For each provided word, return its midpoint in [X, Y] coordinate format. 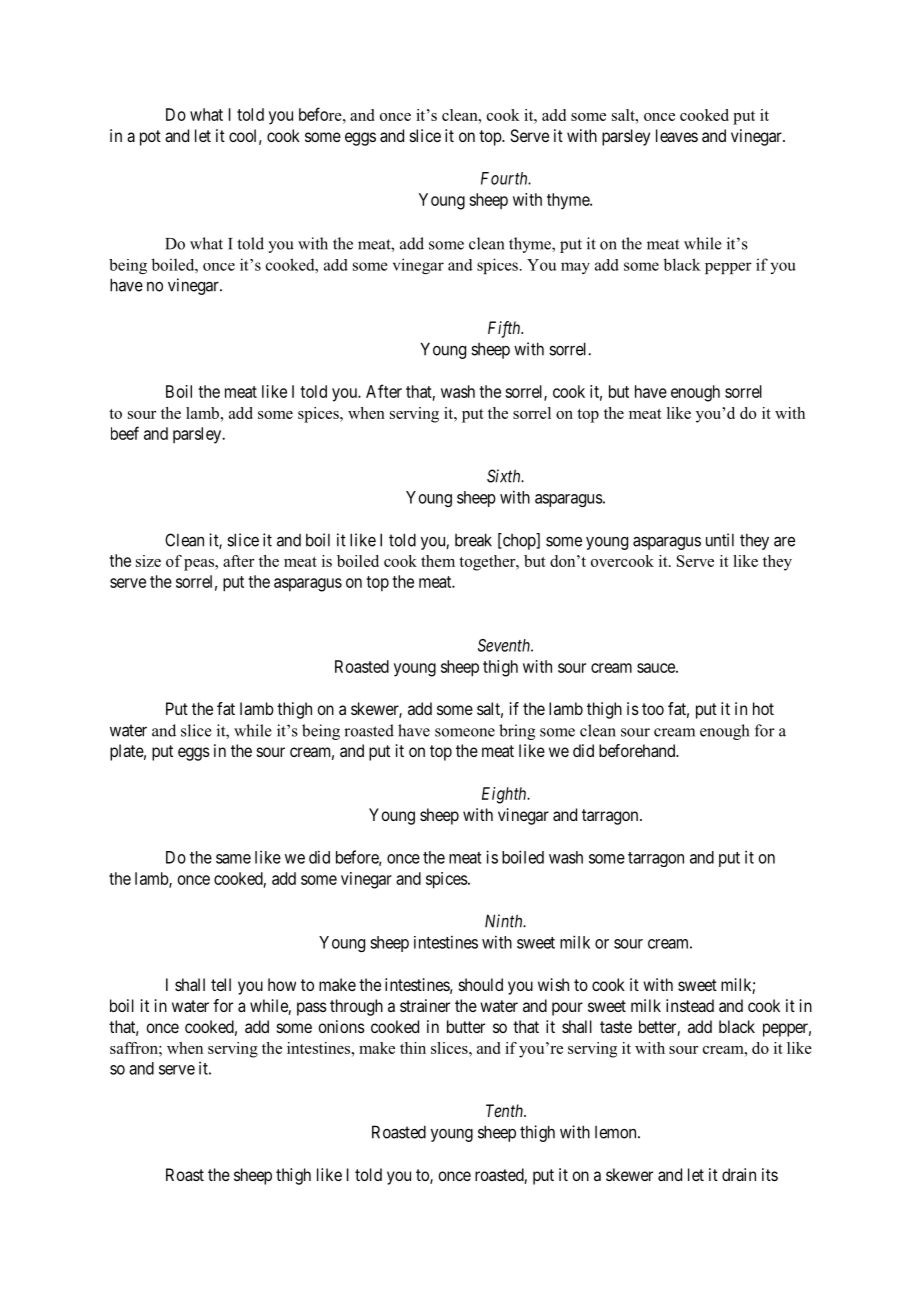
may [575, 268]
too [653, 709]
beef [125, 433]
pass [312, 1009]
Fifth [505, 329]
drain [739, 1174]
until [720, 540]
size [148, 561]
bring [517, 732]
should [481, 984]
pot [150, 138]
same [233, 859]
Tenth [506, 1110]
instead [690, 1005]
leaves [677, 135]
